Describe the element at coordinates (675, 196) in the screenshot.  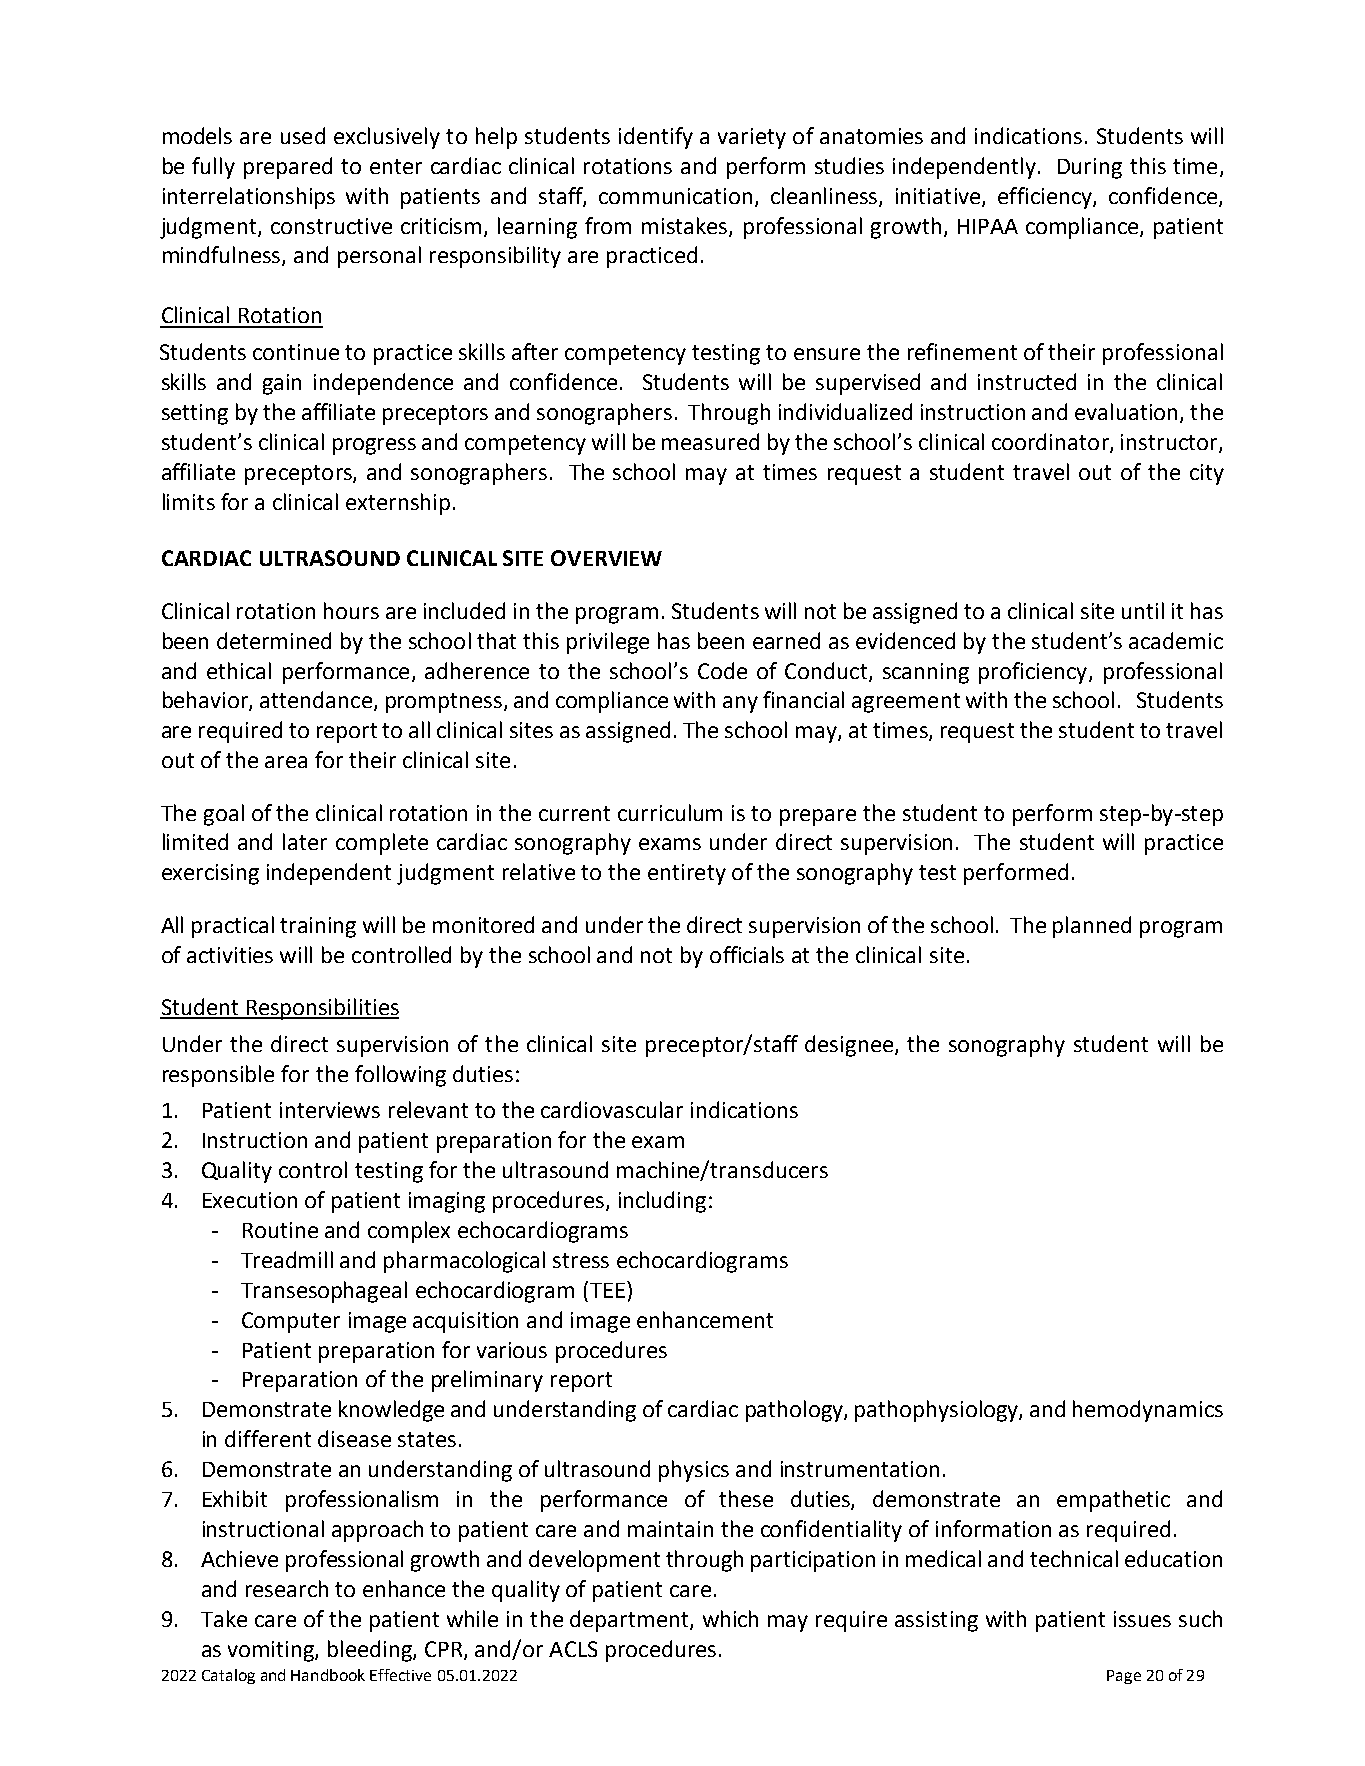
I see `communication` at that location.
